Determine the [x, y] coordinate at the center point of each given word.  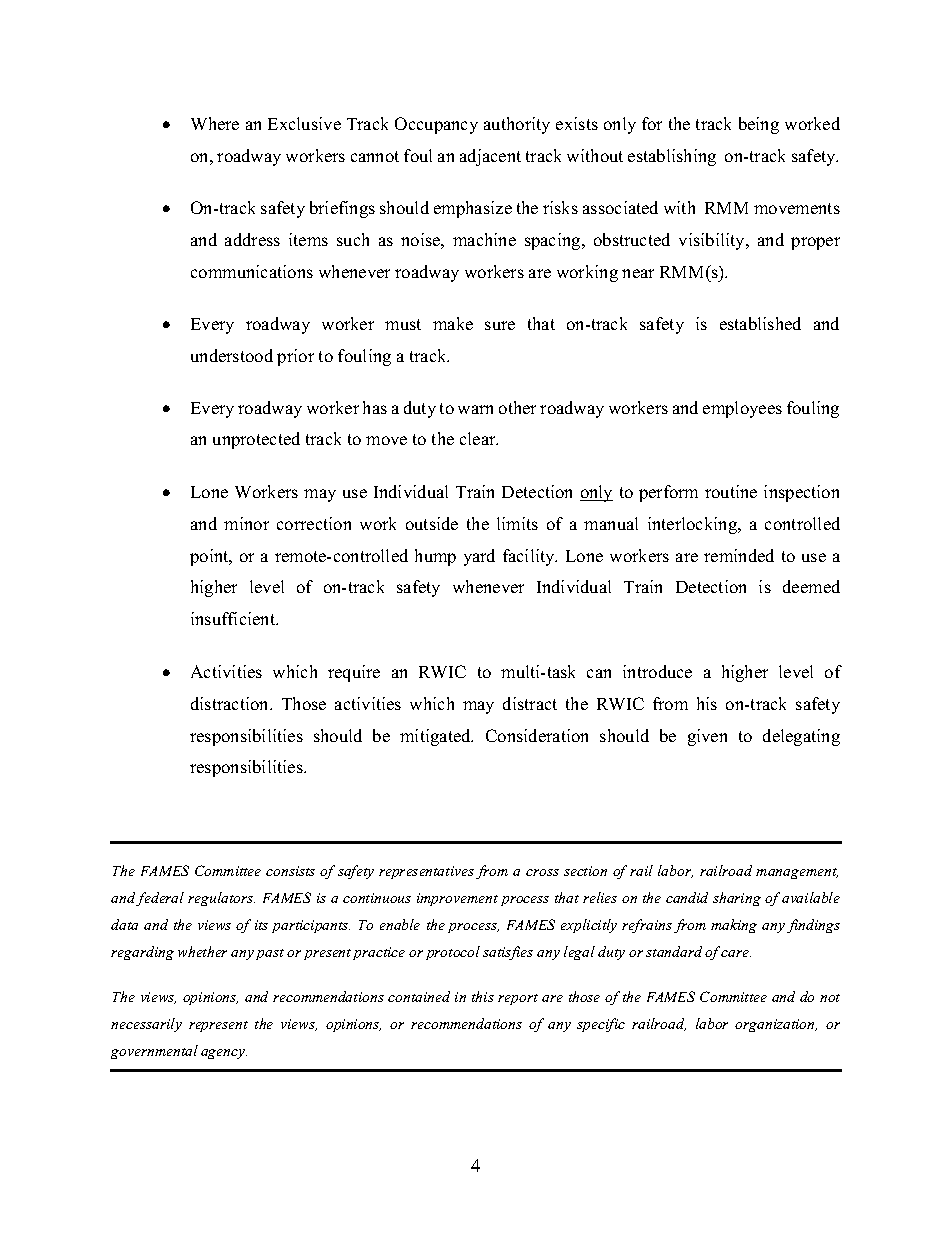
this [483, 996]
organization [776, 1025]
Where [215, 123]
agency [224, 1054]
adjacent [490, 157]
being [759, 125]
